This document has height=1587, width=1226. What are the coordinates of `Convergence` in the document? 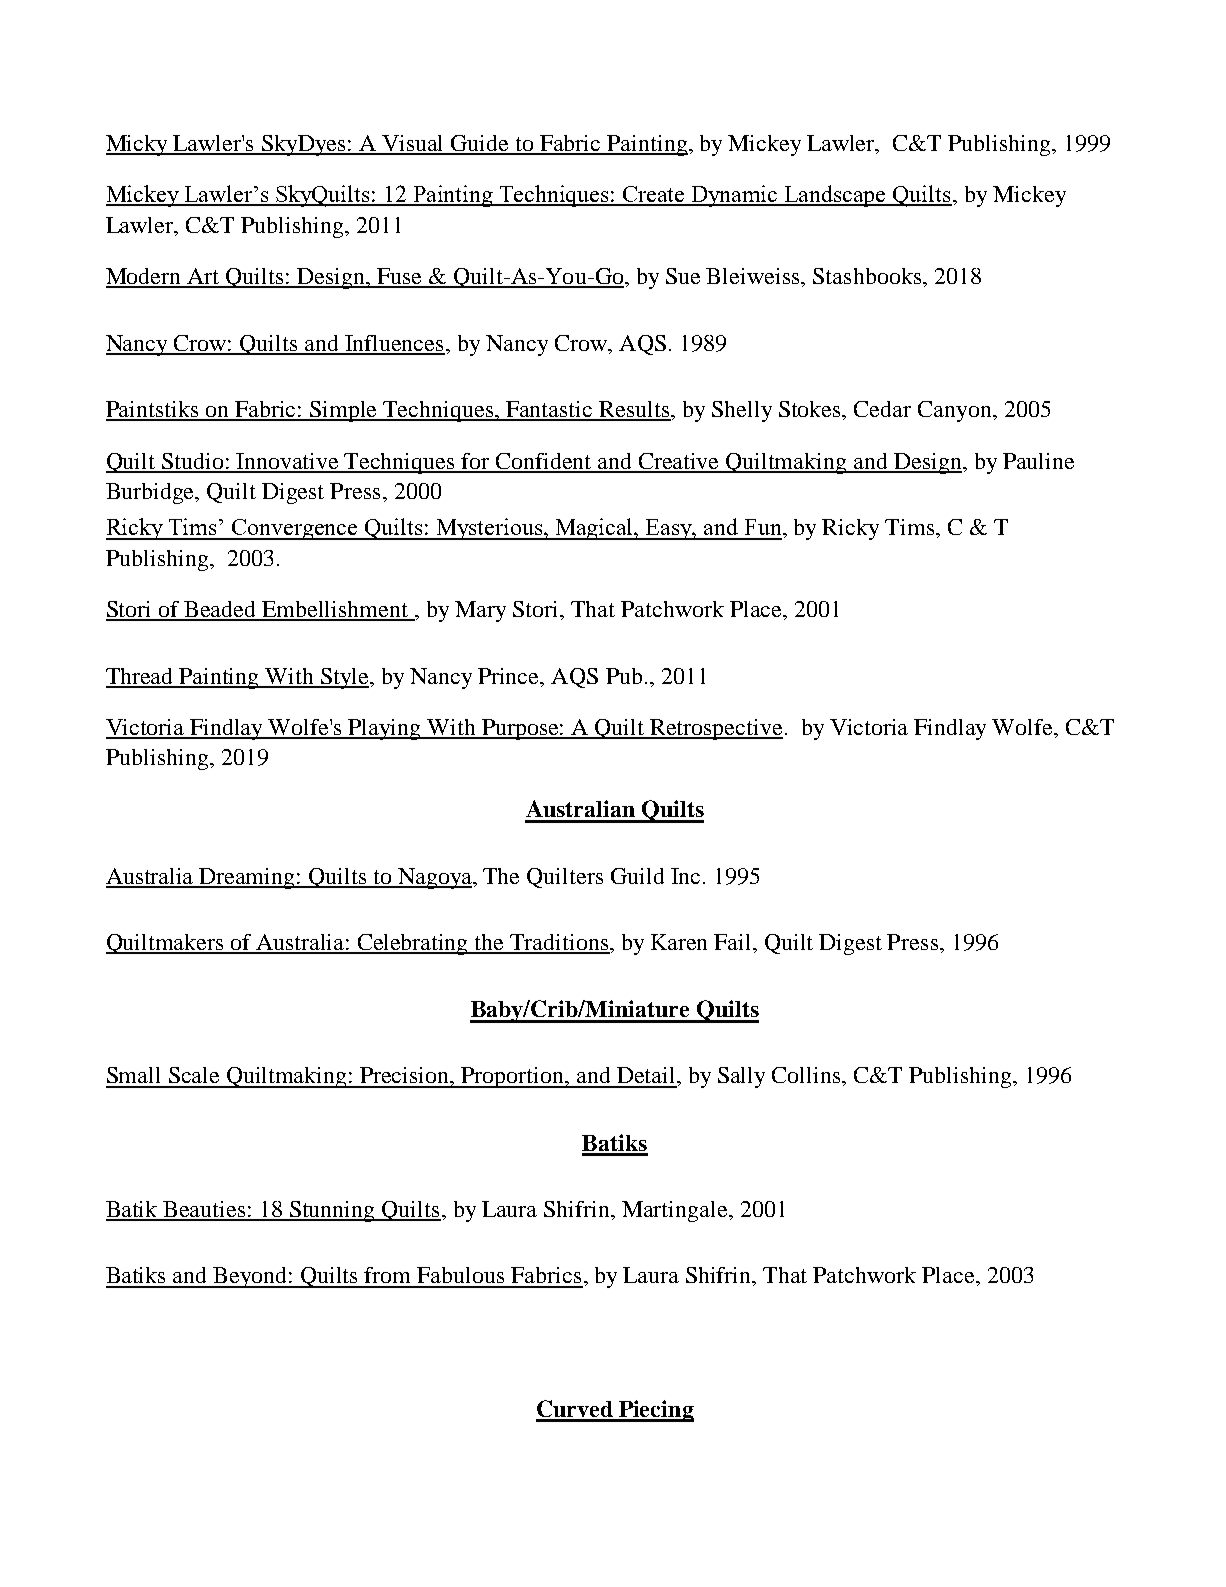 It's located at (295, 529).
